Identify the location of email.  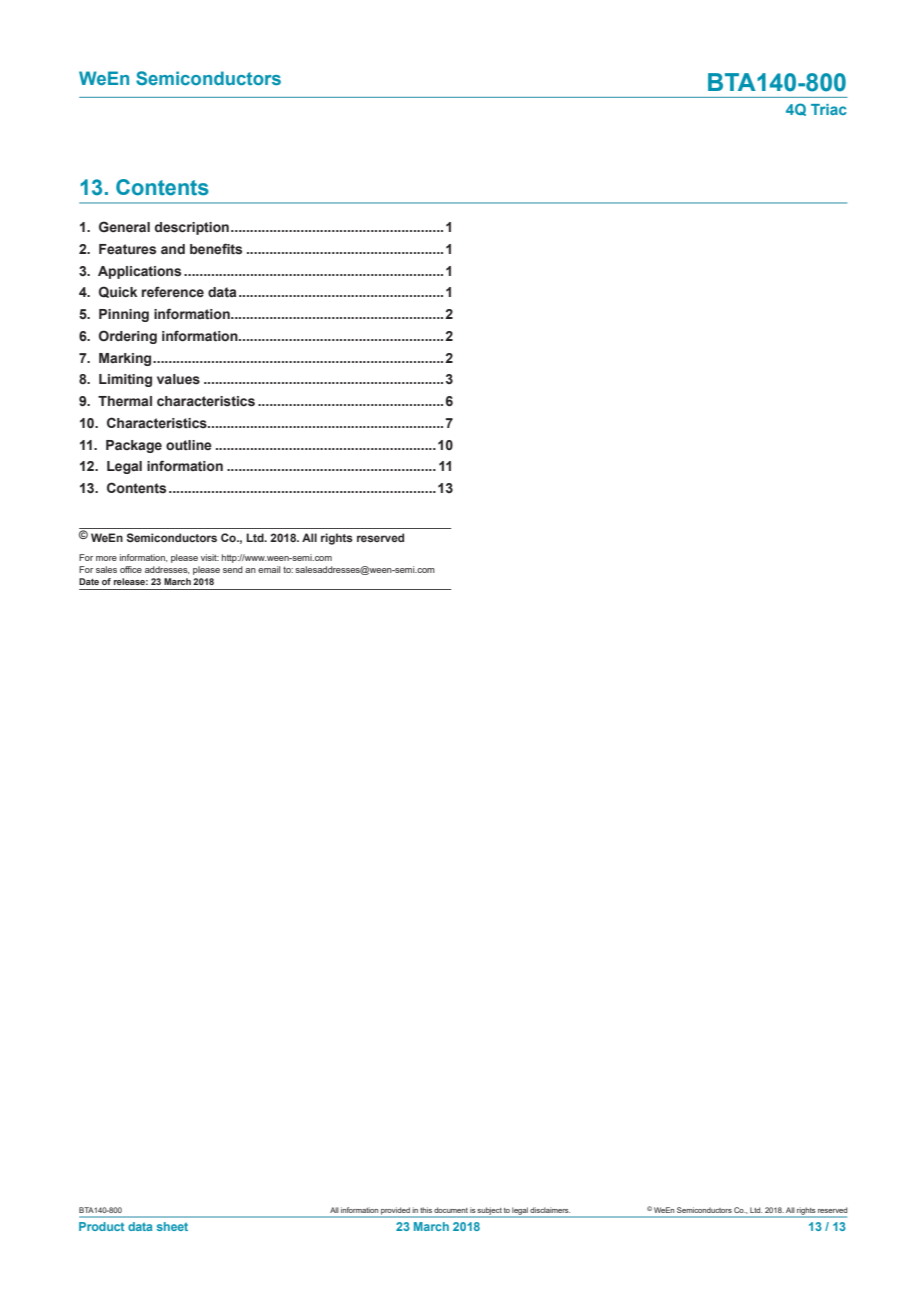
(269, 569).
